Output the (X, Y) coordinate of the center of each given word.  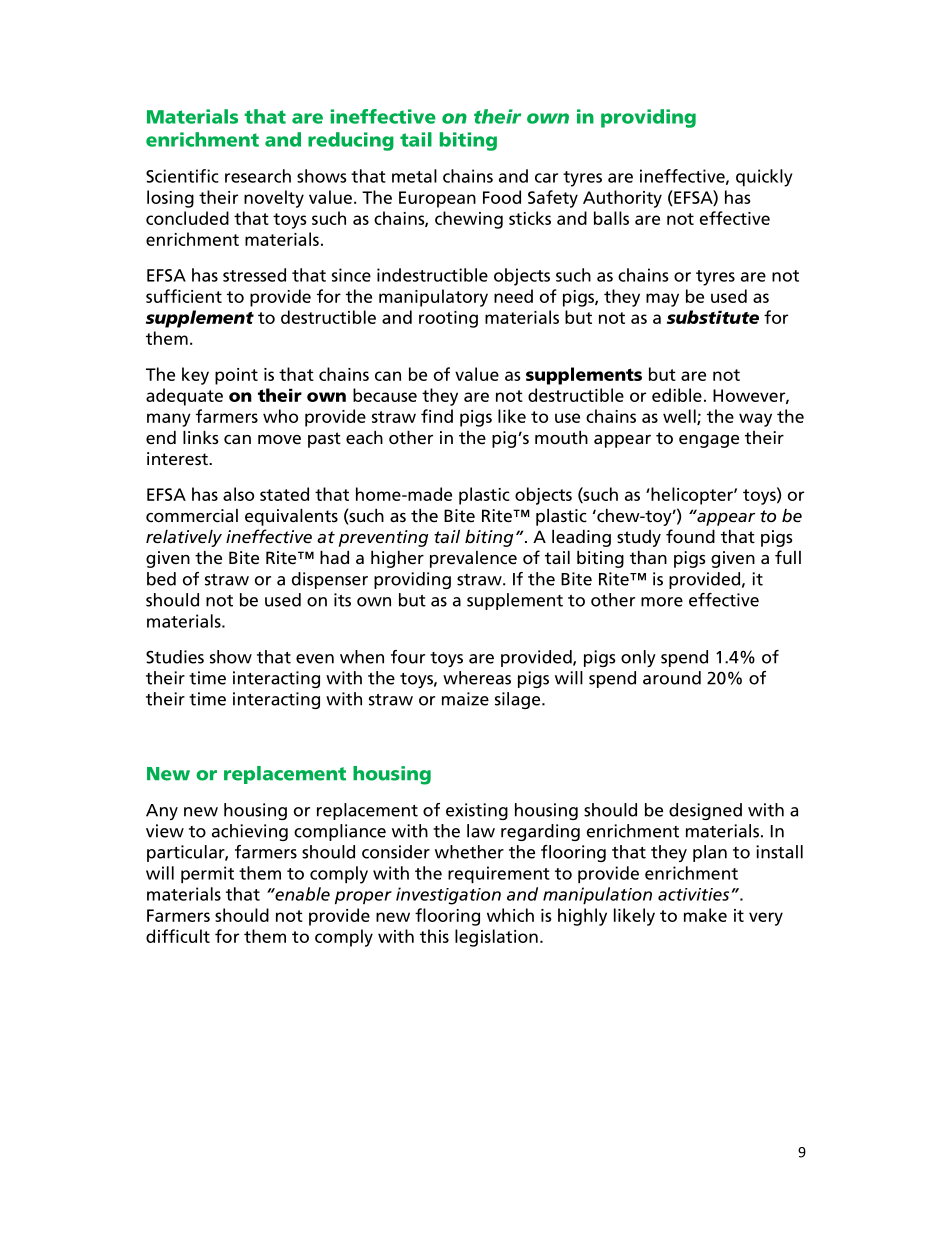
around (672, 678)
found (690, 536)
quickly (764, 178)
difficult (178, 936)
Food (502, 197)
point (236, 376)
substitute (713, 317)
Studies (175, 657)
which (510, 915)
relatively (184, 538)
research (258, 176)
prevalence (473, 559)
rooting (448, 319)
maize (465, 699)
